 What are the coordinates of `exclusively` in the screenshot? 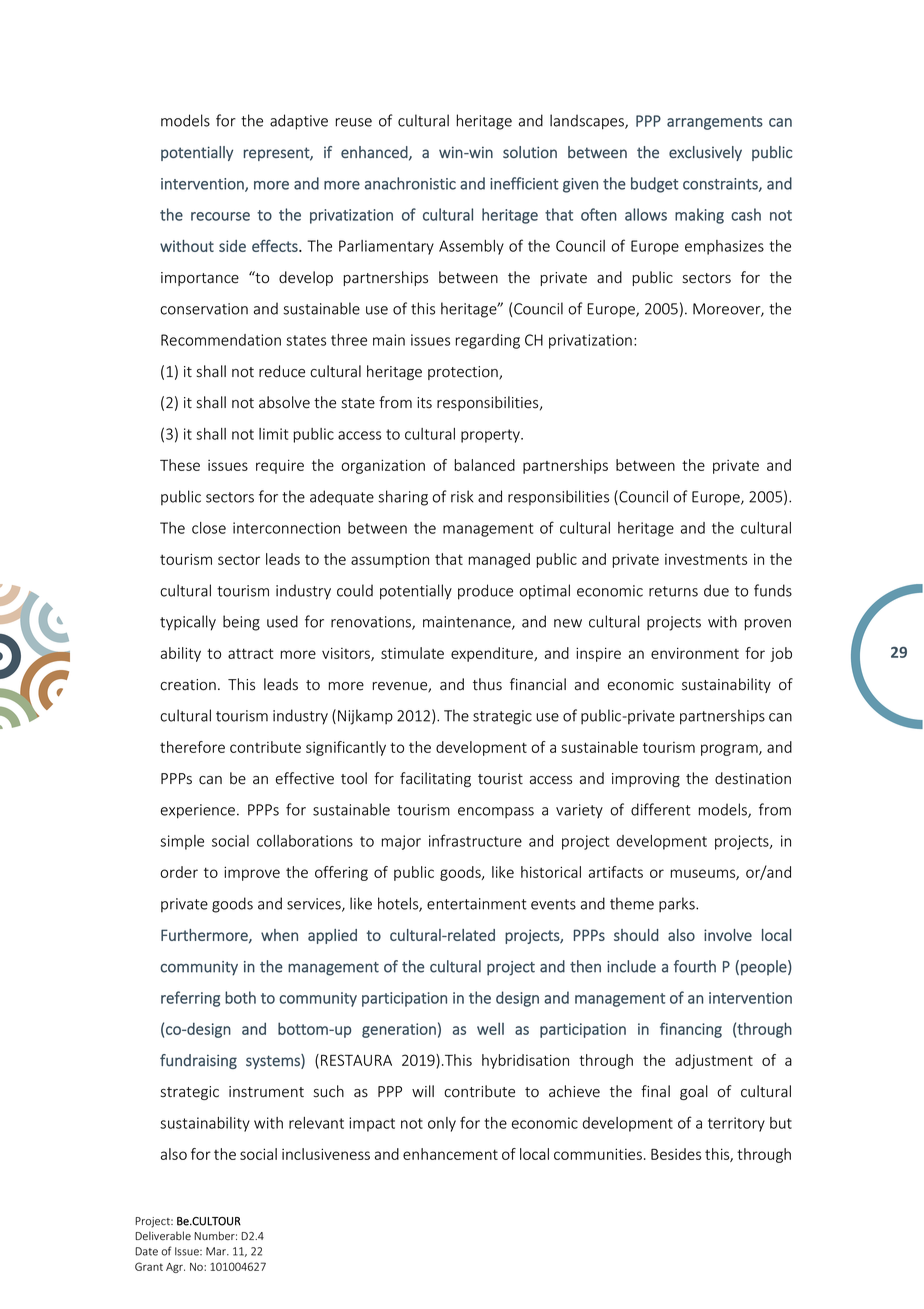 It's located at (705, 153).
